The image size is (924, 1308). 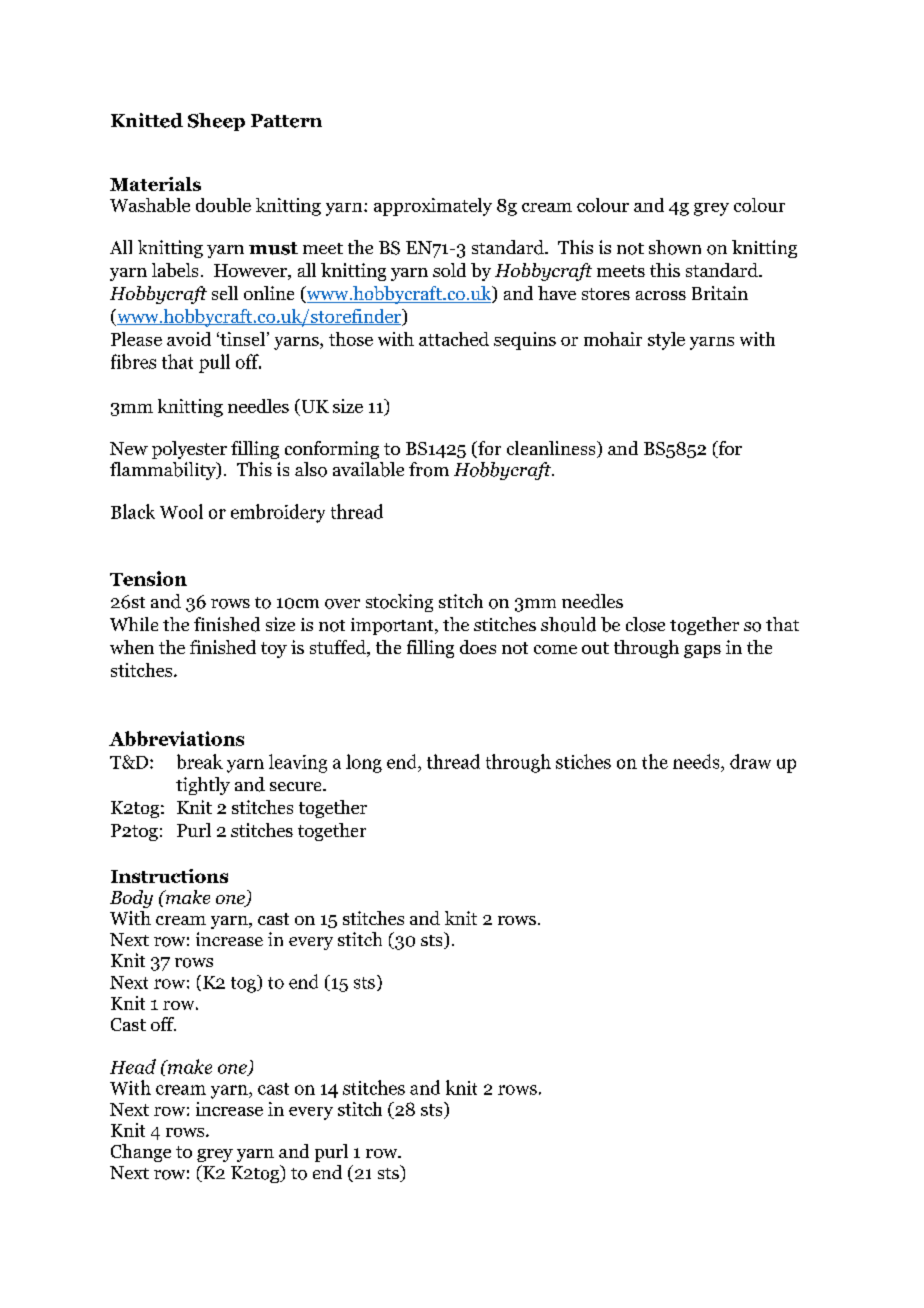 What do you see at coordinates (216, 122) in the page?
I see `Sheep` at bounding box center [216, 122].
